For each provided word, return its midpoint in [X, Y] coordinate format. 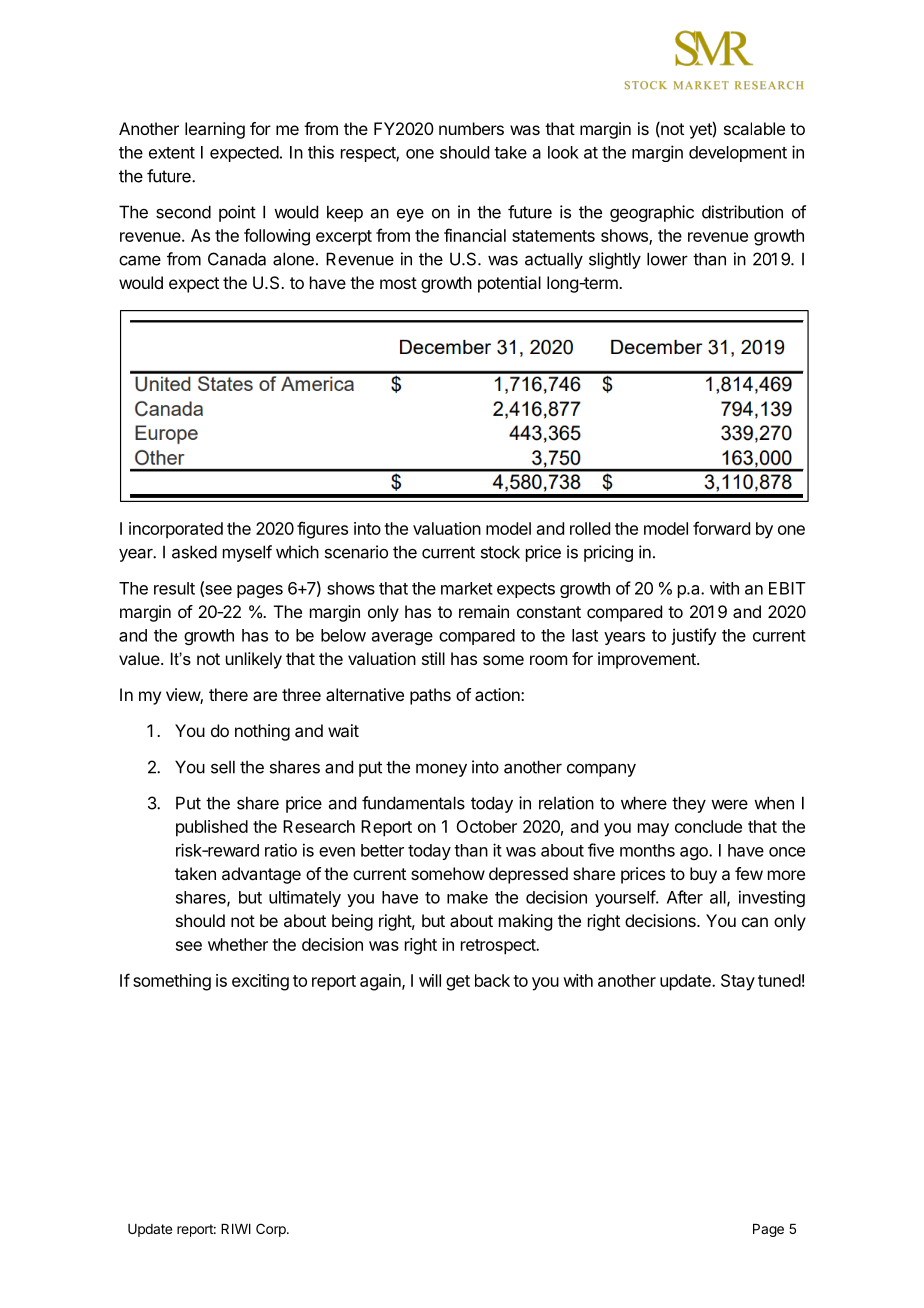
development [738, 154]
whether [238, 944]
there [228, 694]
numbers [471, 128]
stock [500, 552]
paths [430, 696]
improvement [648, 660]
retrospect [499, 947]
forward [721, 528]
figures [322, 530]
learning [215, 130]
